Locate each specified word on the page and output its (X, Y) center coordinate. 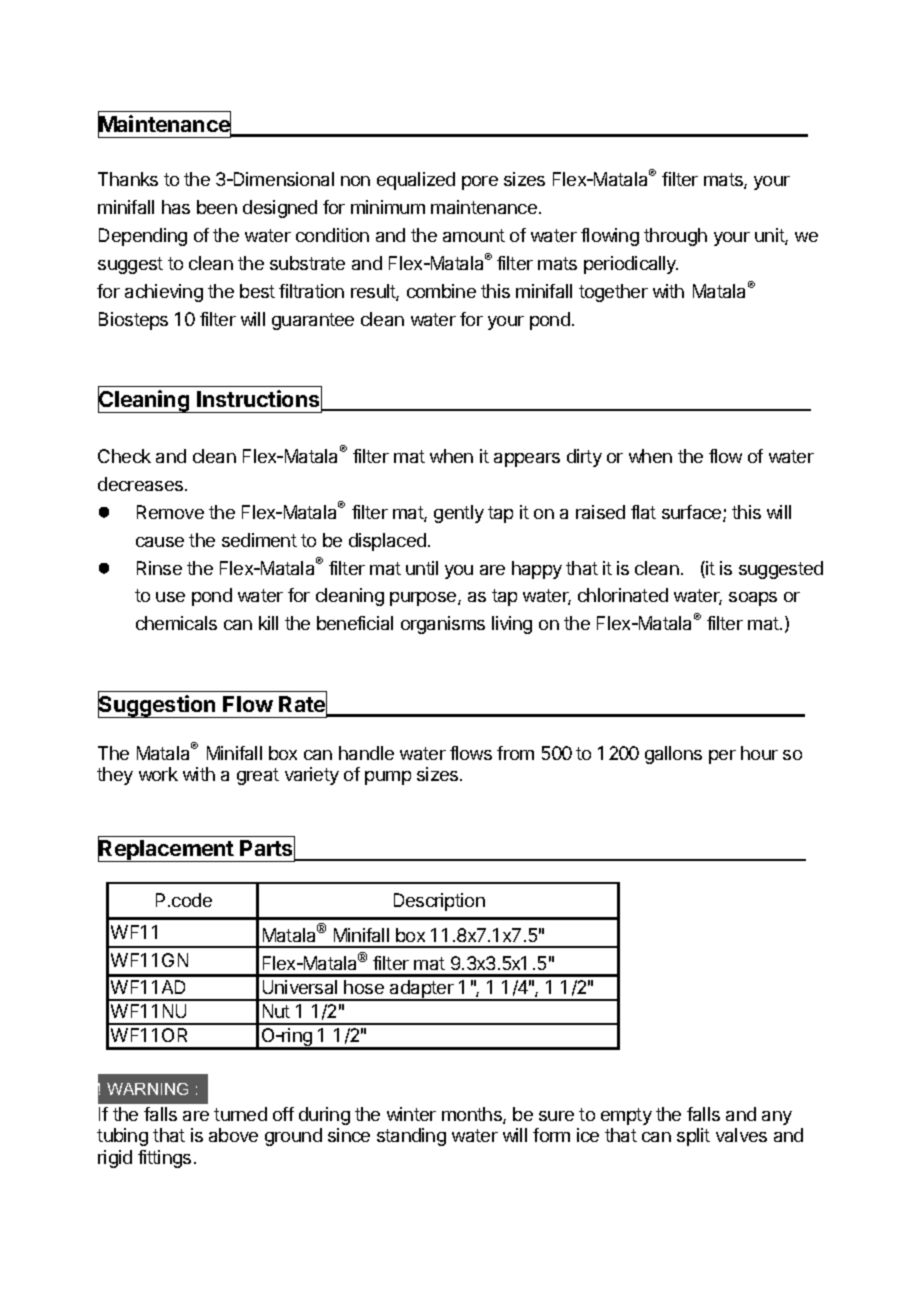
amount (474, 235)
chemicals (176, 623)
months (473, 1115)
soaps (753, 599)
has (176, 207)
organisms (443, 625)
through (675, 237)
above (233, 1135)
